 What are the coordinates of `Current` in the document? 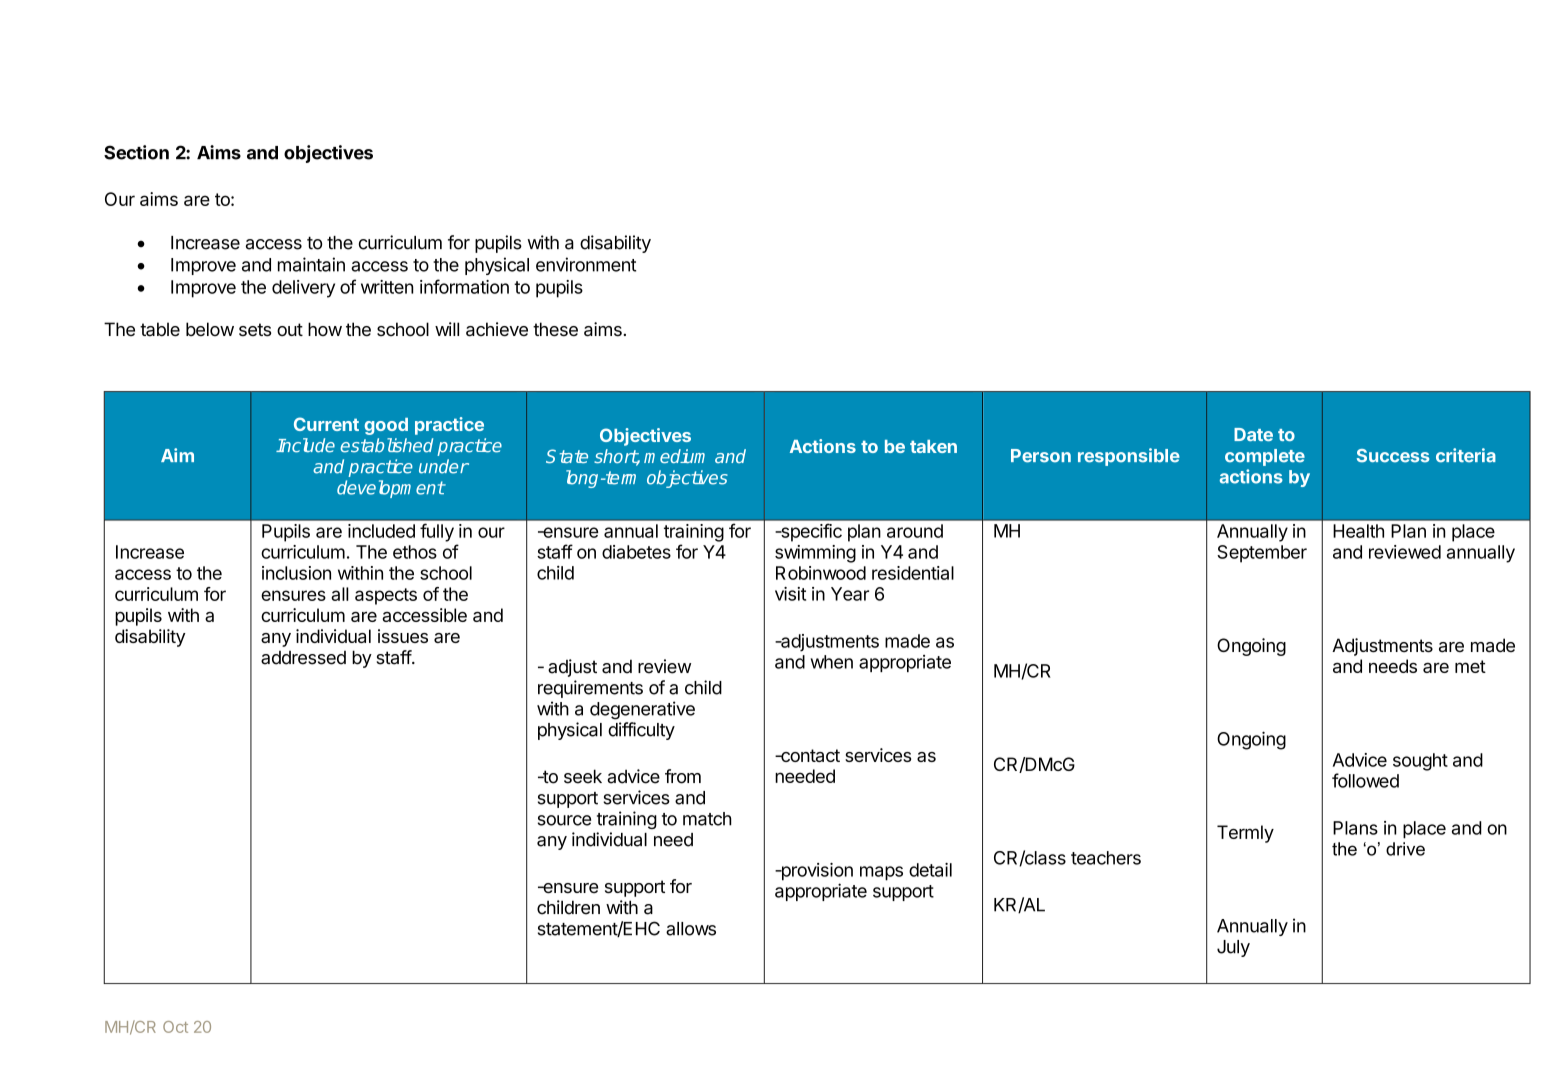 It's located at (326, 424).
